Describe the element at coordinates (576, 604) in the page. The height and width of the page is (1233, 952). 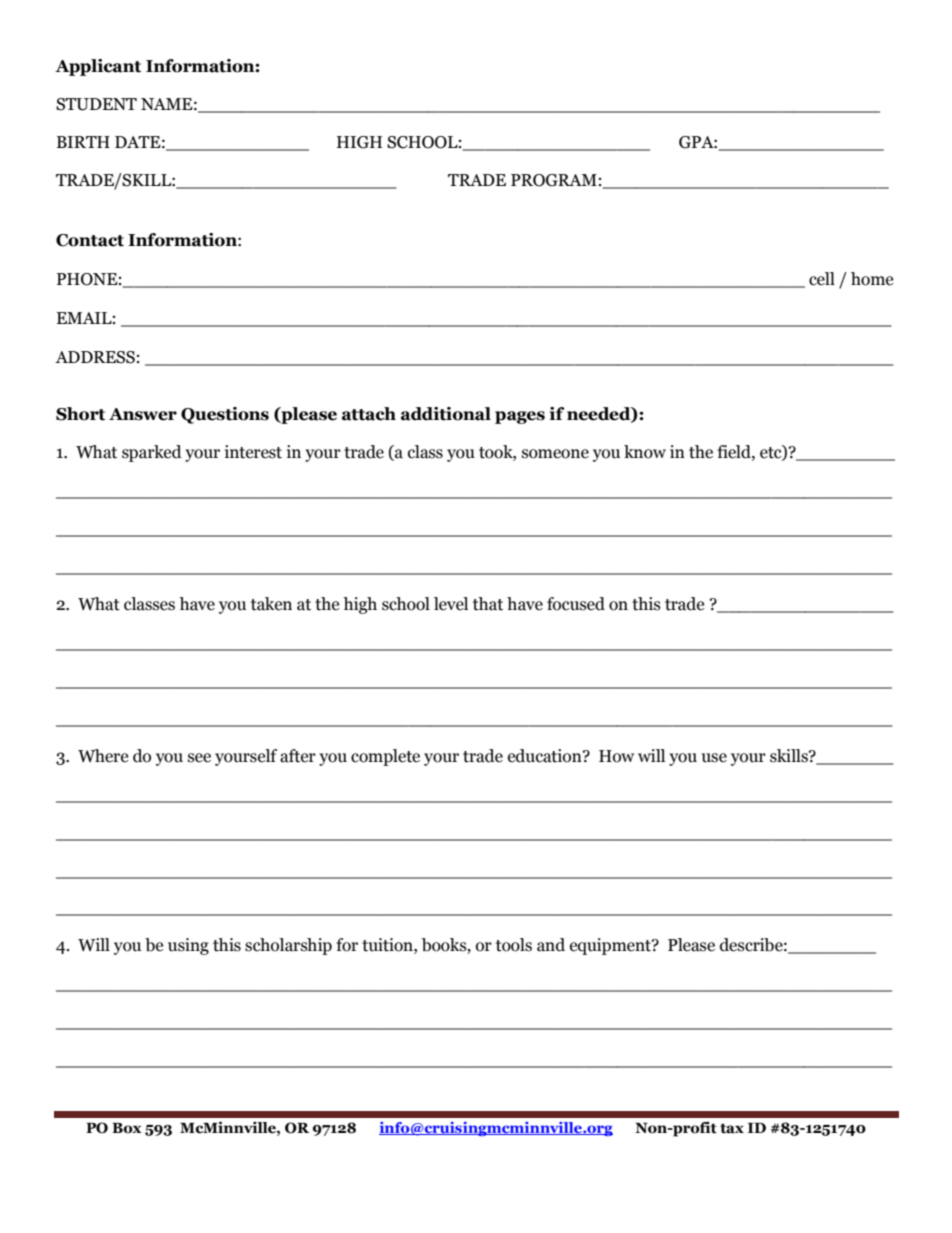
I see `focused` at that location.
